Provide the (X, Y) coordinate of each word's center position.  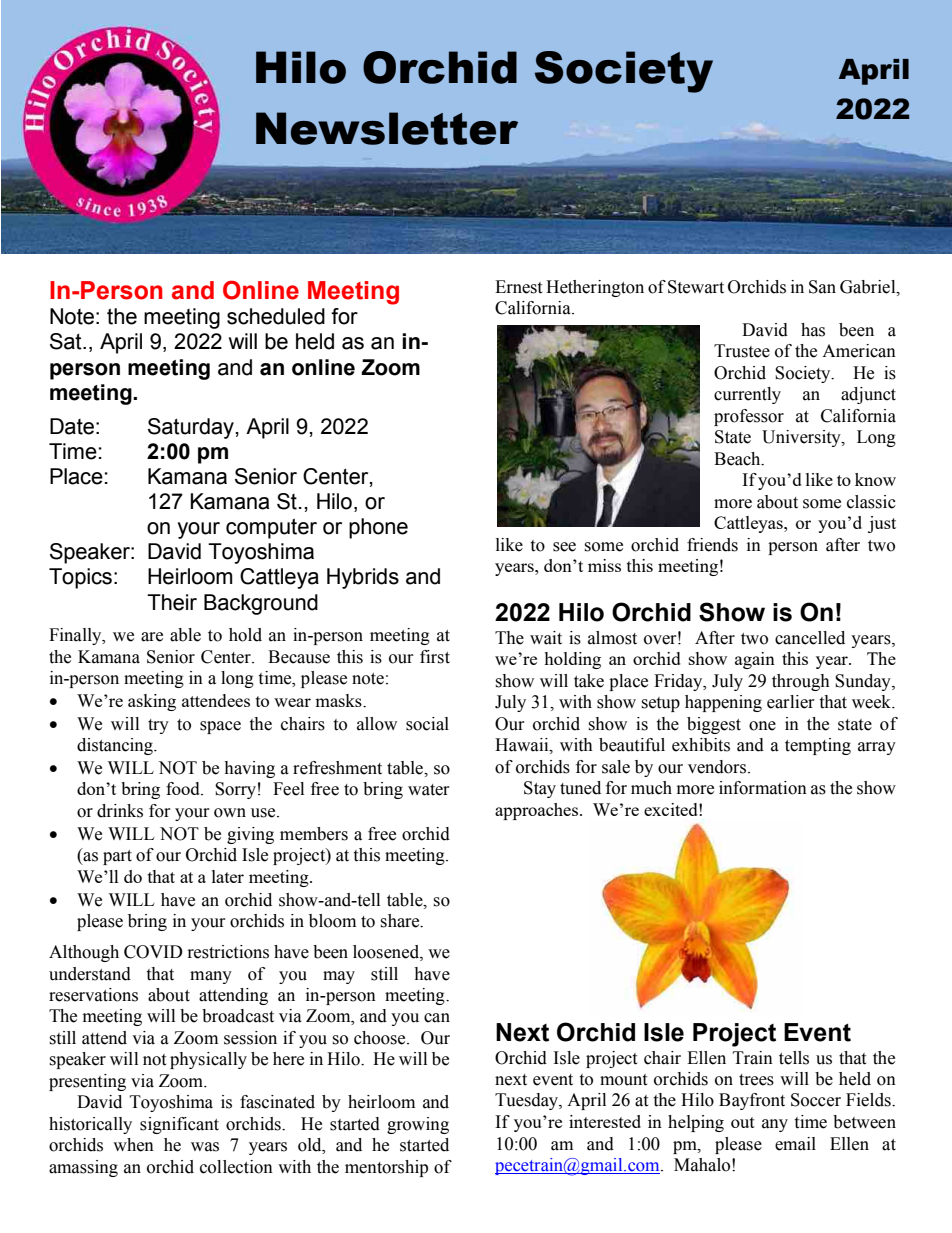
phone (378, 528)
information (763, 788)
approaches (538, 811)
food (184, 788)
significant (179, 1125)
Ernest (518, 287)
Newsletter (387, 128)
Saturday (191, 428)
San (822, 287)
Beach (738, 459)
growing (418, 1125)
